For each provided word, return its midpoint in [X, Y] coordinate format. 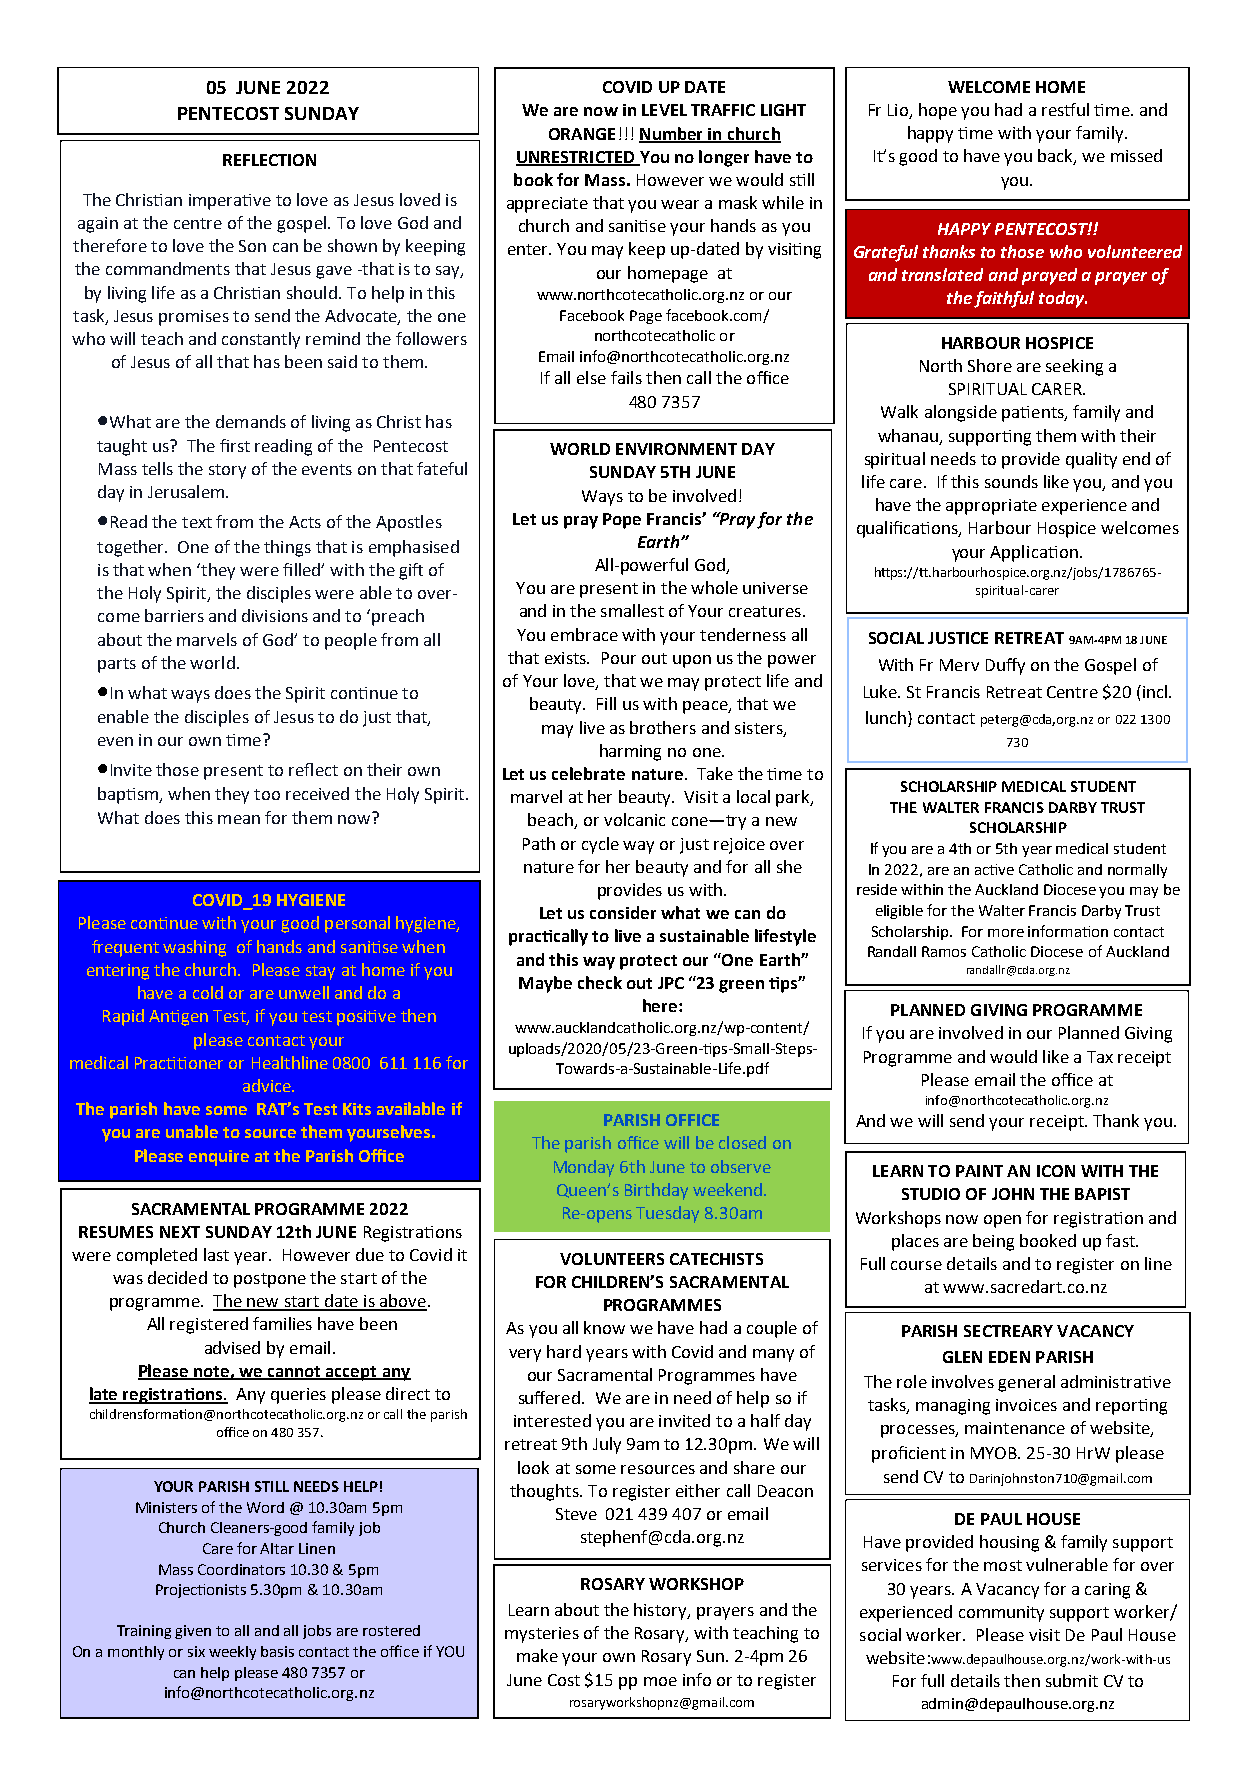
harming [630, 752]
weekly [232, 1653]
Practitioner [179, 1063]
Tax [1100, 1057]
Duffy [1005, 666]
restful [1065, 109]
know [604, 1327]
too [267, 794]
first [235, 445]
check [600, 982]
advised [232, 1347]
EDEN [1009, 1357]
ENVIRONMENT [676, 449]
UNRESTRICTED [576, 158]
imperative [230, 202]
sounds [1011, 481]
